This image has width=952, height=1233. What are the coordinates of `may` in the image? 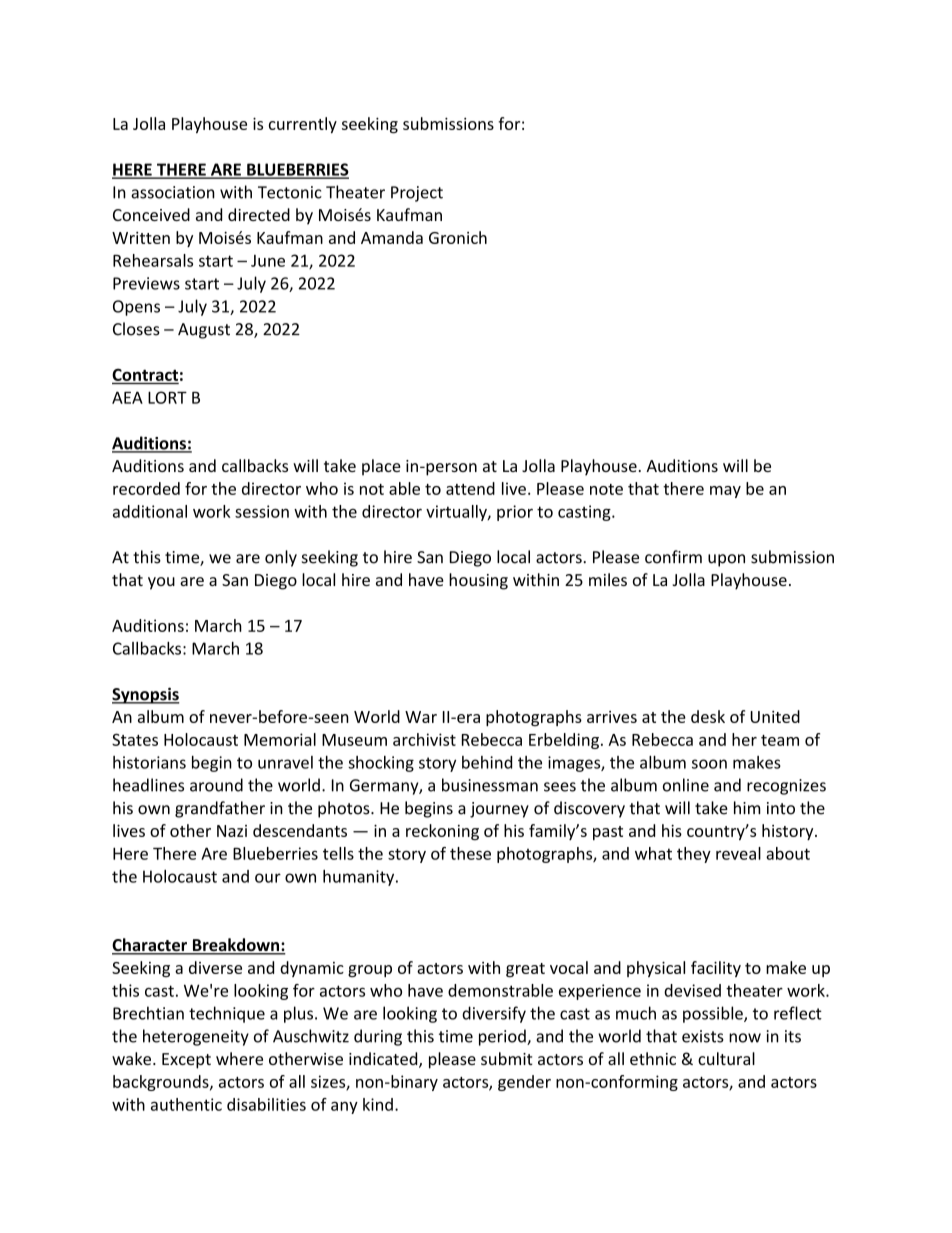 It's located at (725, 492).
